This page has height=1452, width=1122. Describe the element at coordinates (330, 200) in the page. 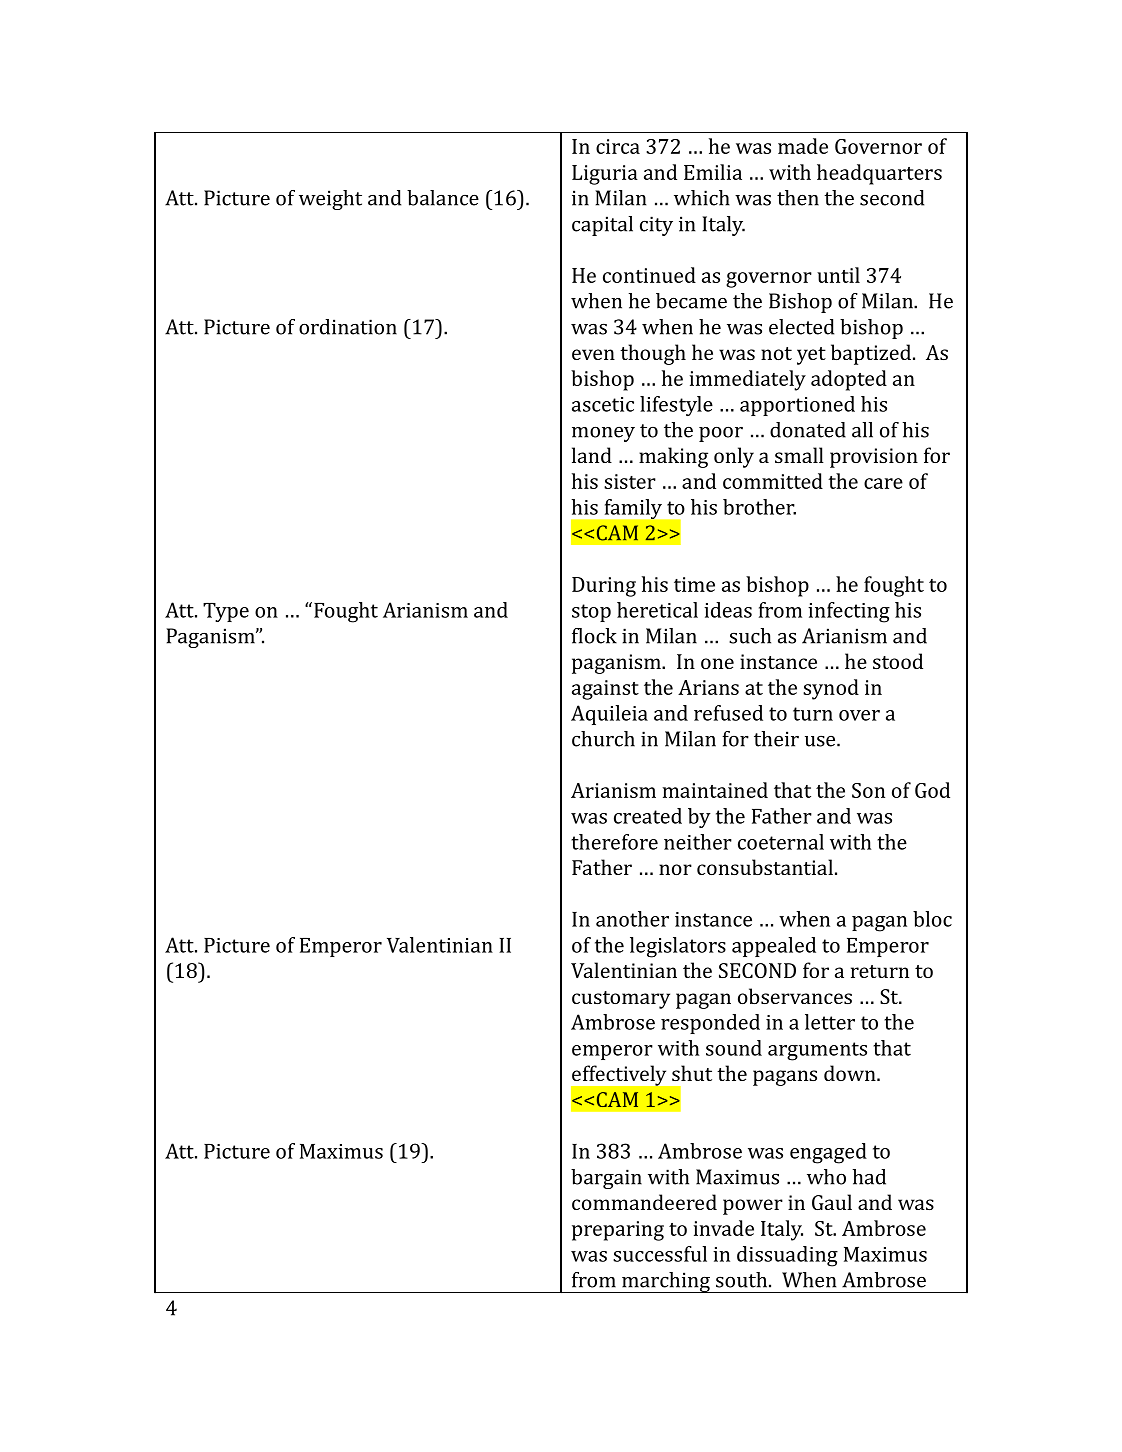

I see `weight` at that location.
